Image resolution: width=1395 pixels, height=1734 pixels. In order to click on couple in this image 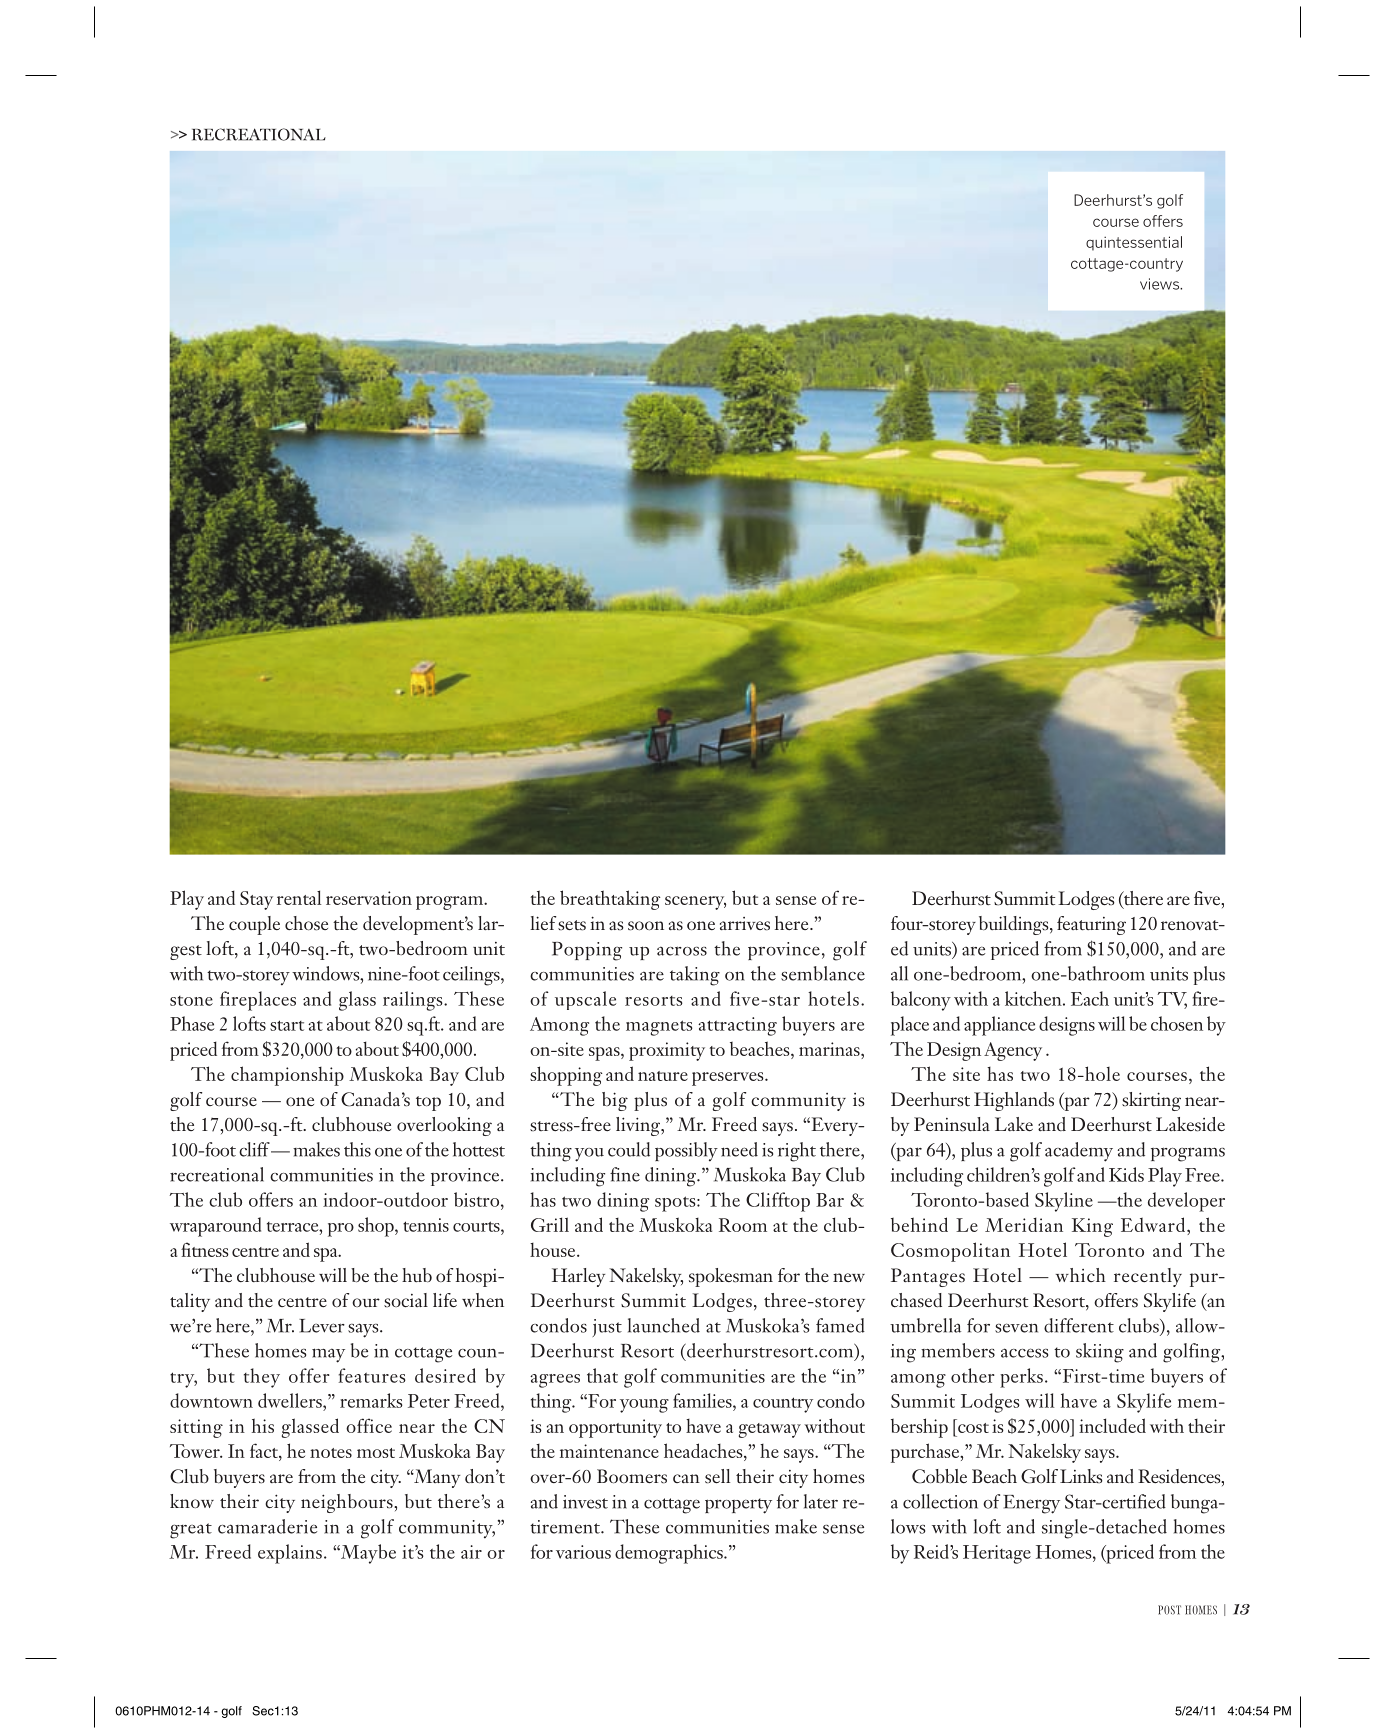, I will do `click(254, 925)`.
